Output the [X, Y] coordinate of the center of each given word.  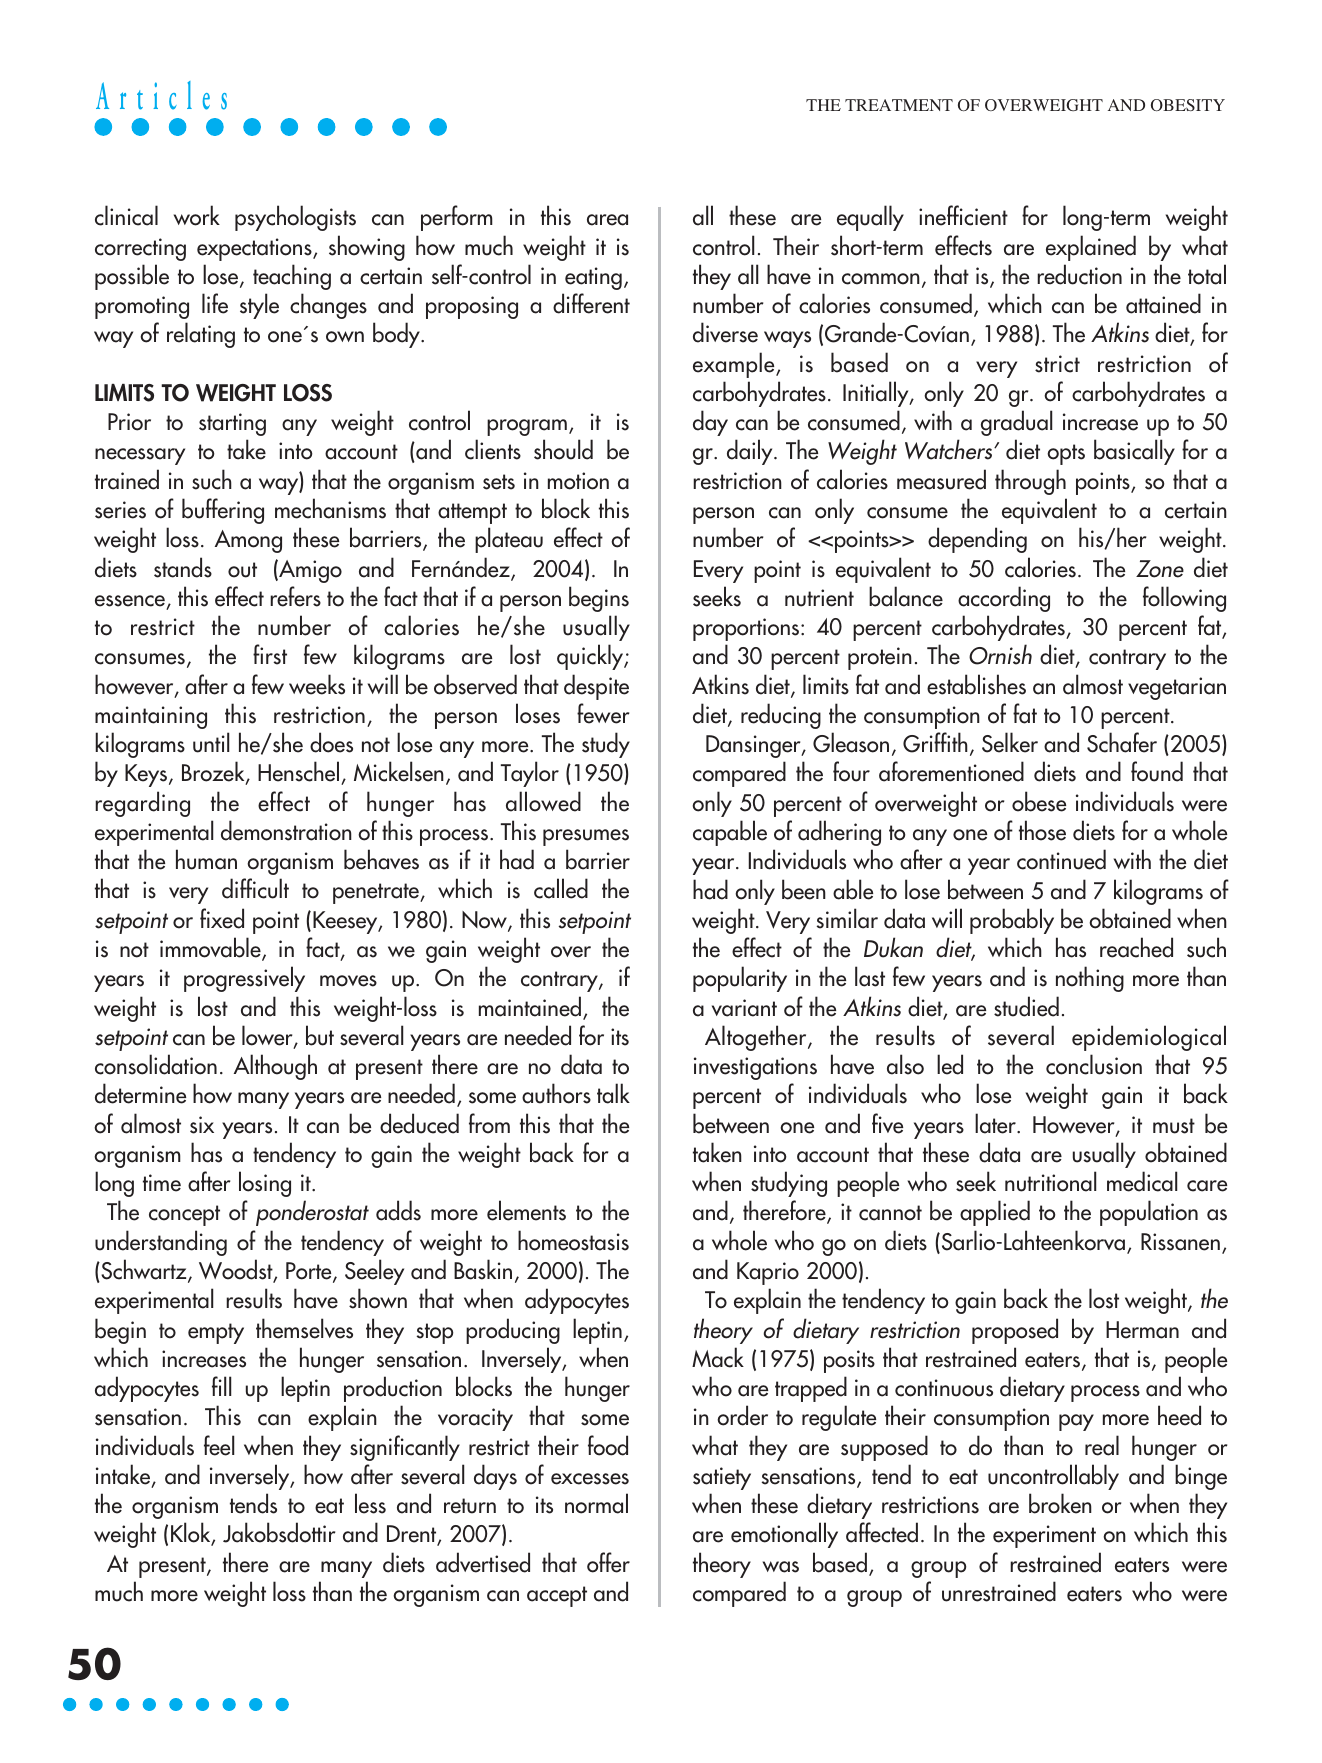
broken [1060, 1503]
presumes [586, 837]
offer [608, 1562]
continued [1061, 859]
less [370, 1503]
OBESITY [1188, 105]
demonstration [286, 830]
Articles [161, 95]
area [607, 220]
